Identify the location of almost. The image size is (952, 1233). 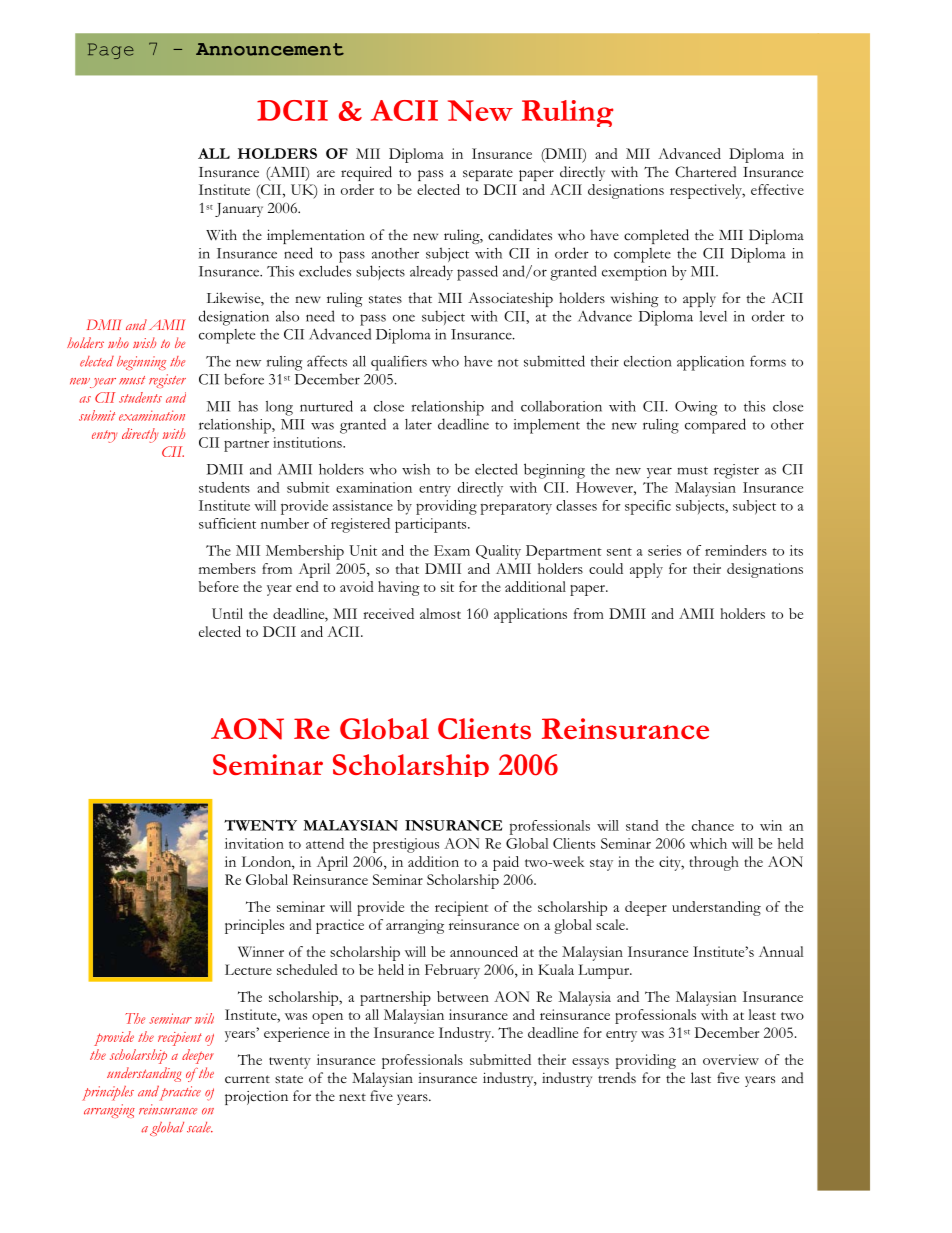
(440, 613).
